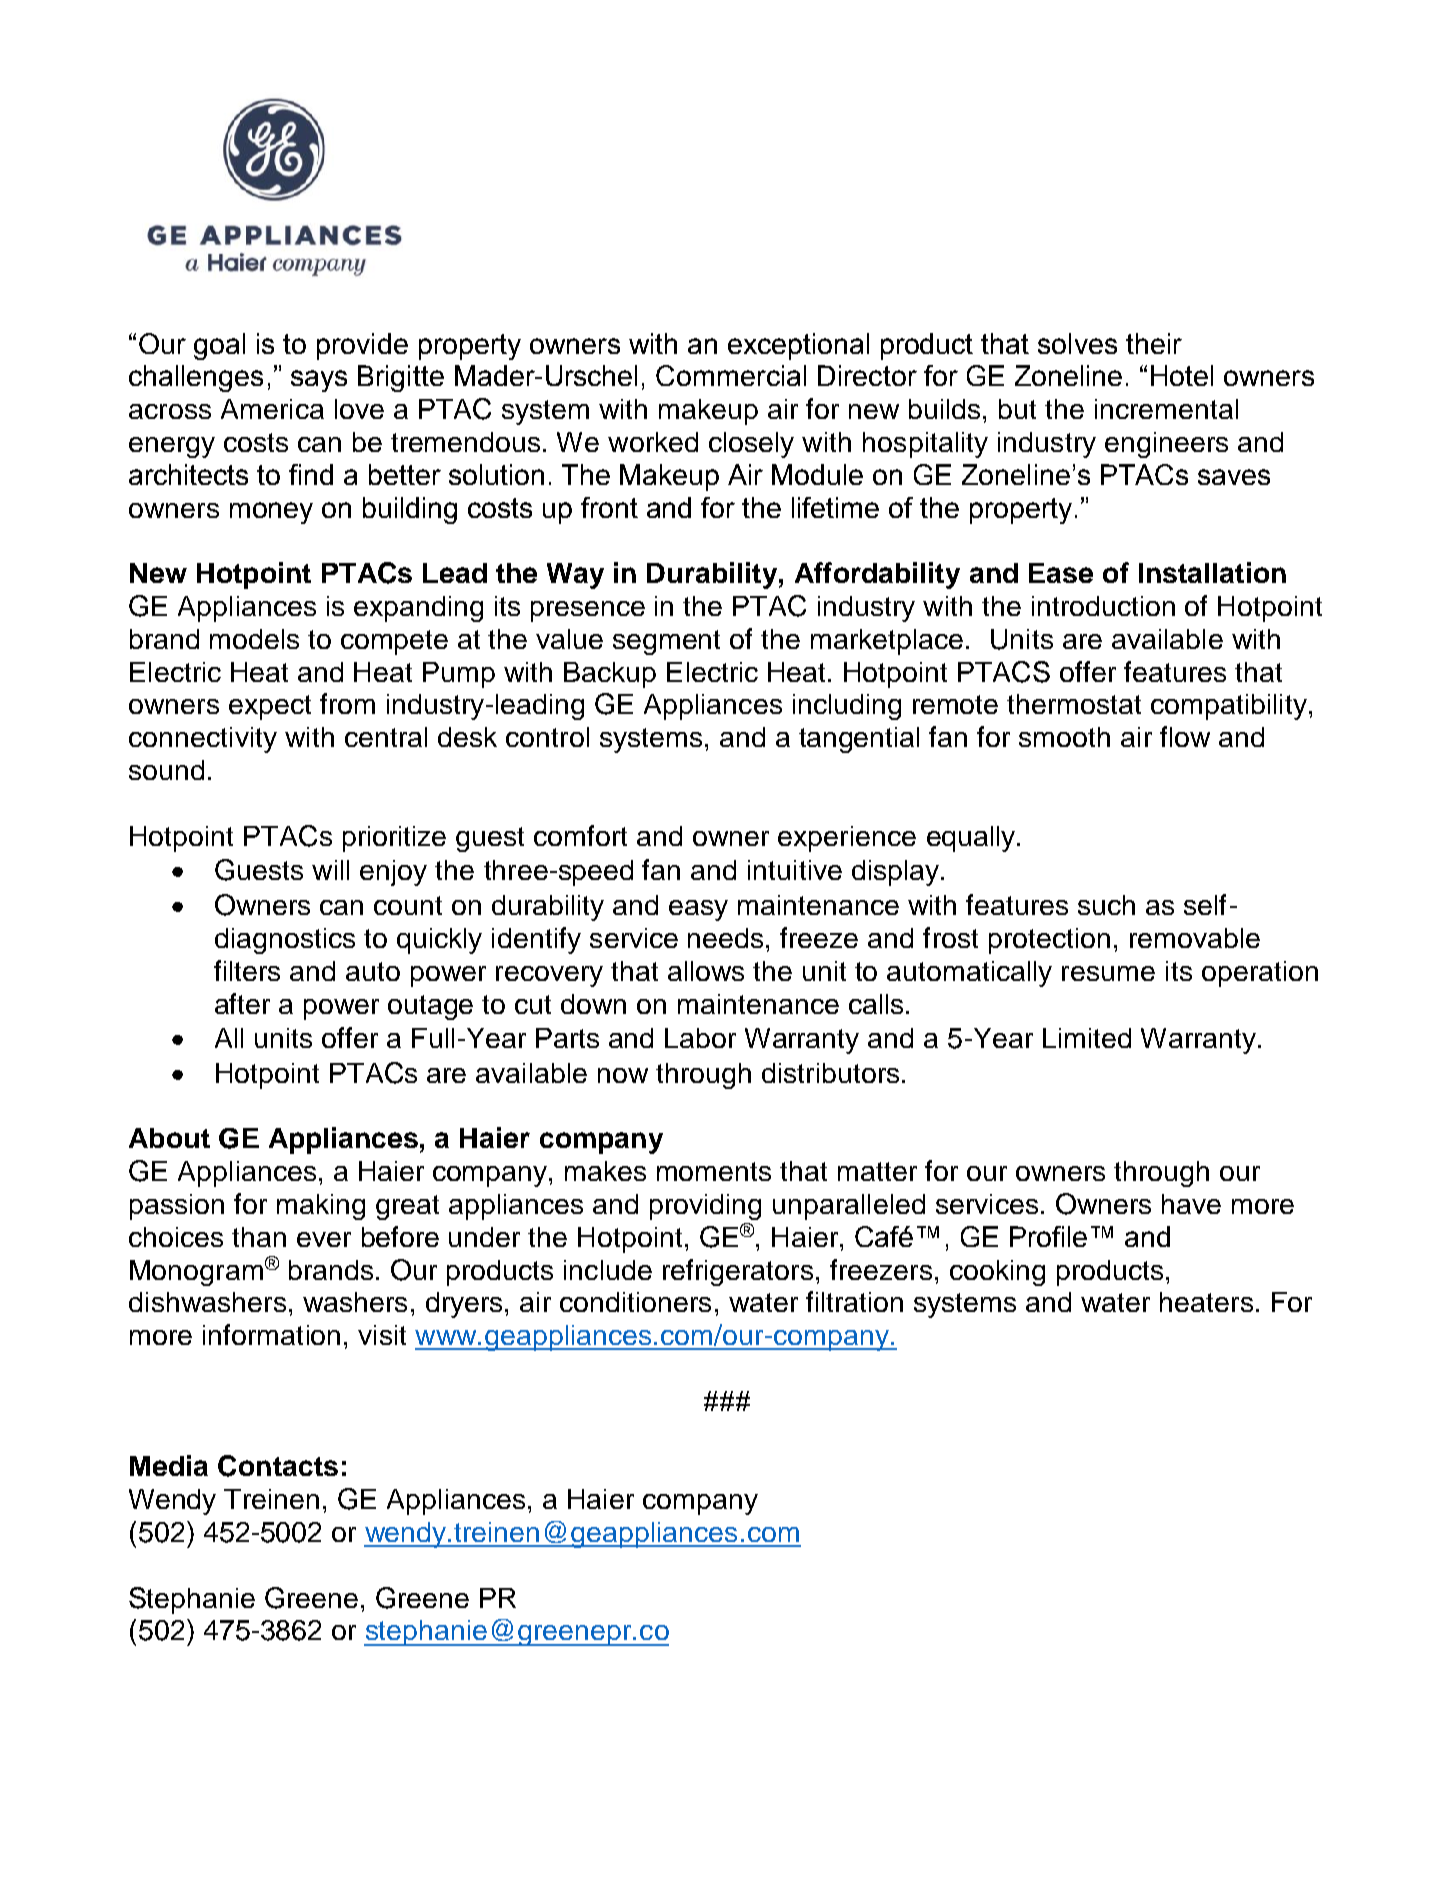 The height and width of the image is (1882, 1454). Describe the element at coordinates (321, 1207) in the image. I see `making` at that location.
